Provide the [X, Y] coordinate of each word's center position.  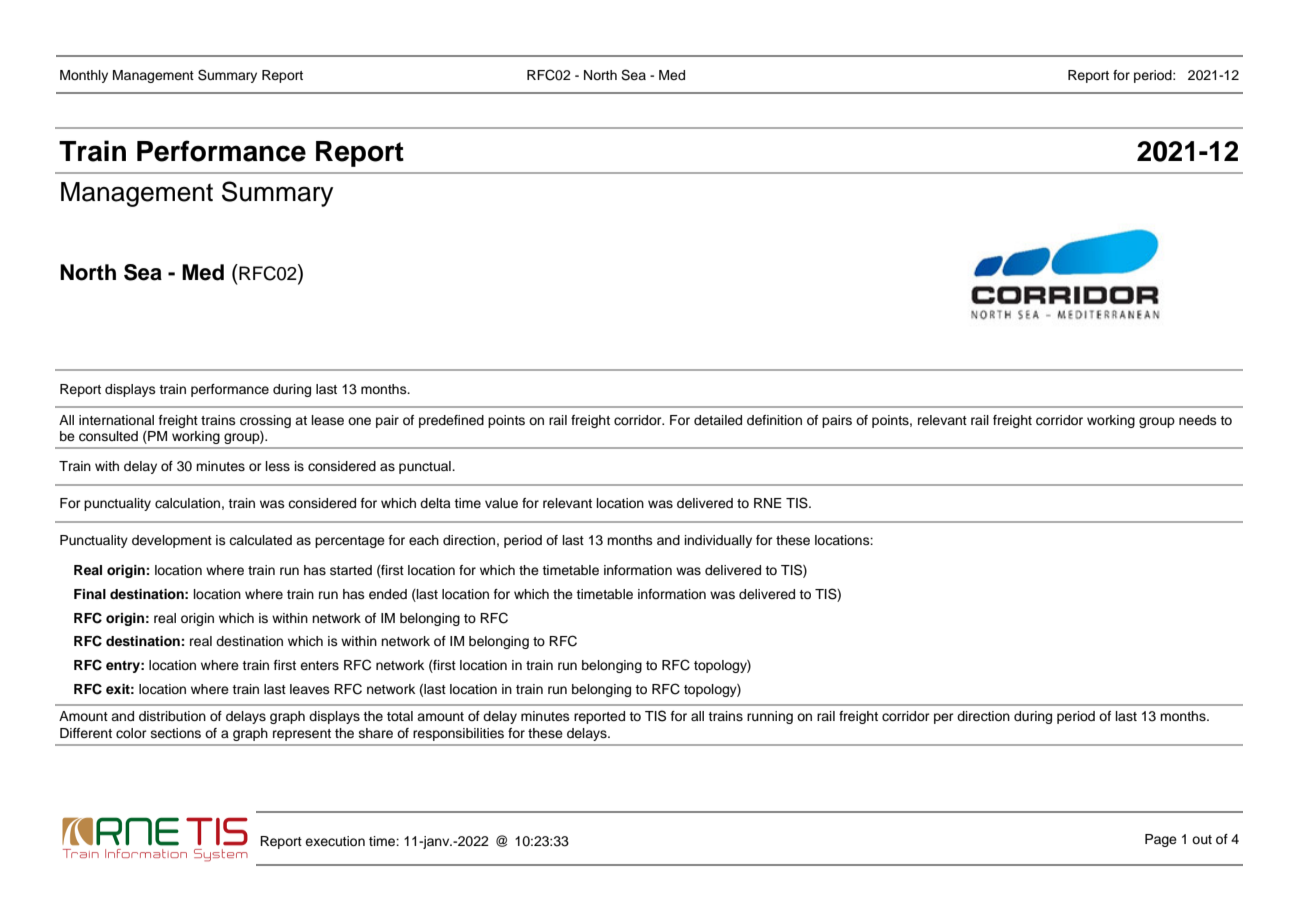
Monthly [84, 76]
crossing [265, 421]
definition [774, 420]
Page [1161, 840]
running [770, 717]
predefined [451, 421]
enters [319, 665]
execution [335, 841]
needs [1198, 420]
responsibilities [458, 734]
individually [718, 541]
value [501, 503]
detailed [718, 420]
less [278, 466]
